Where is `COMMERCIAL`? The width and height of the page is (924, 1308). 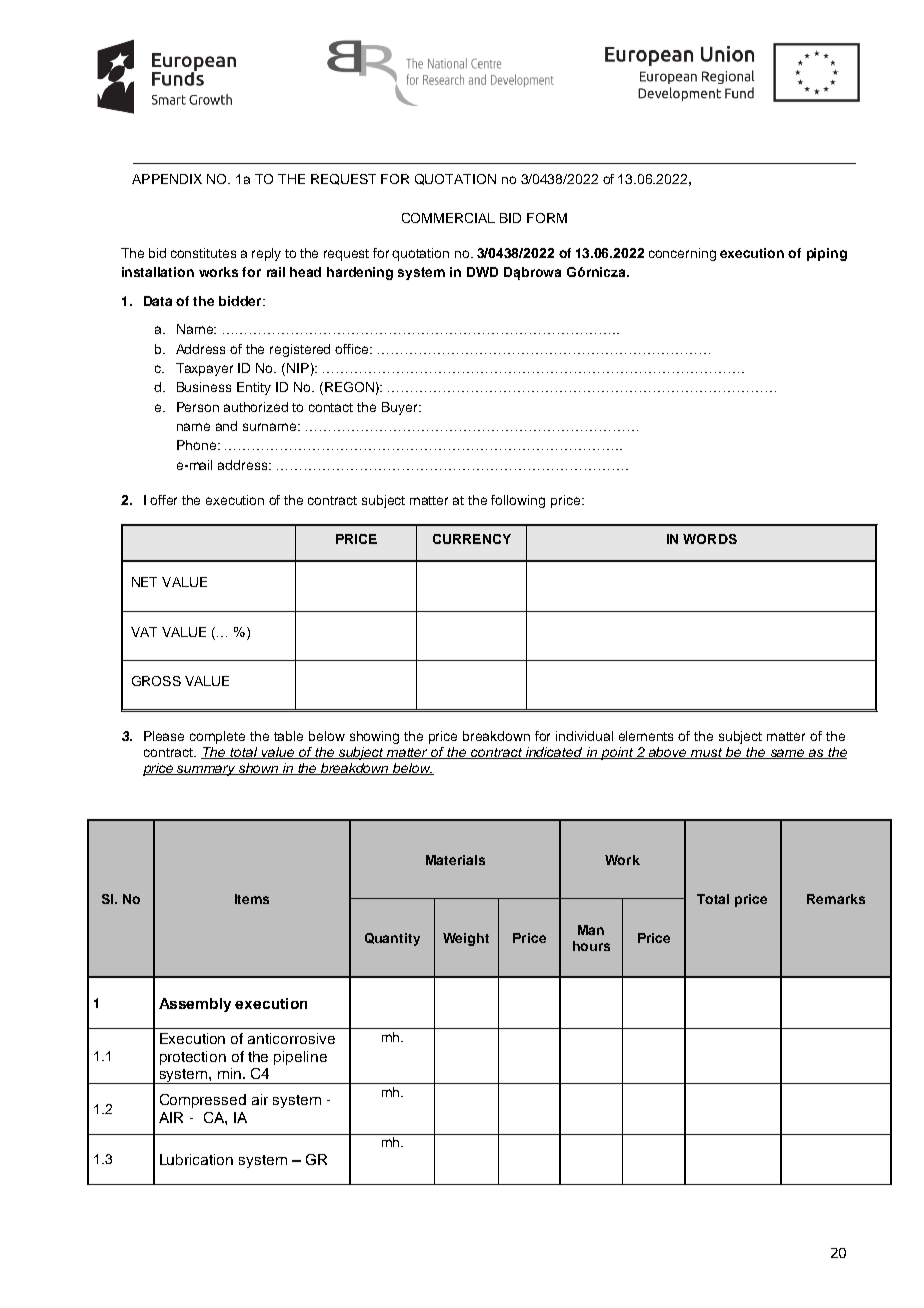 COMMERCIAL is located at coordinates (448, 218).
